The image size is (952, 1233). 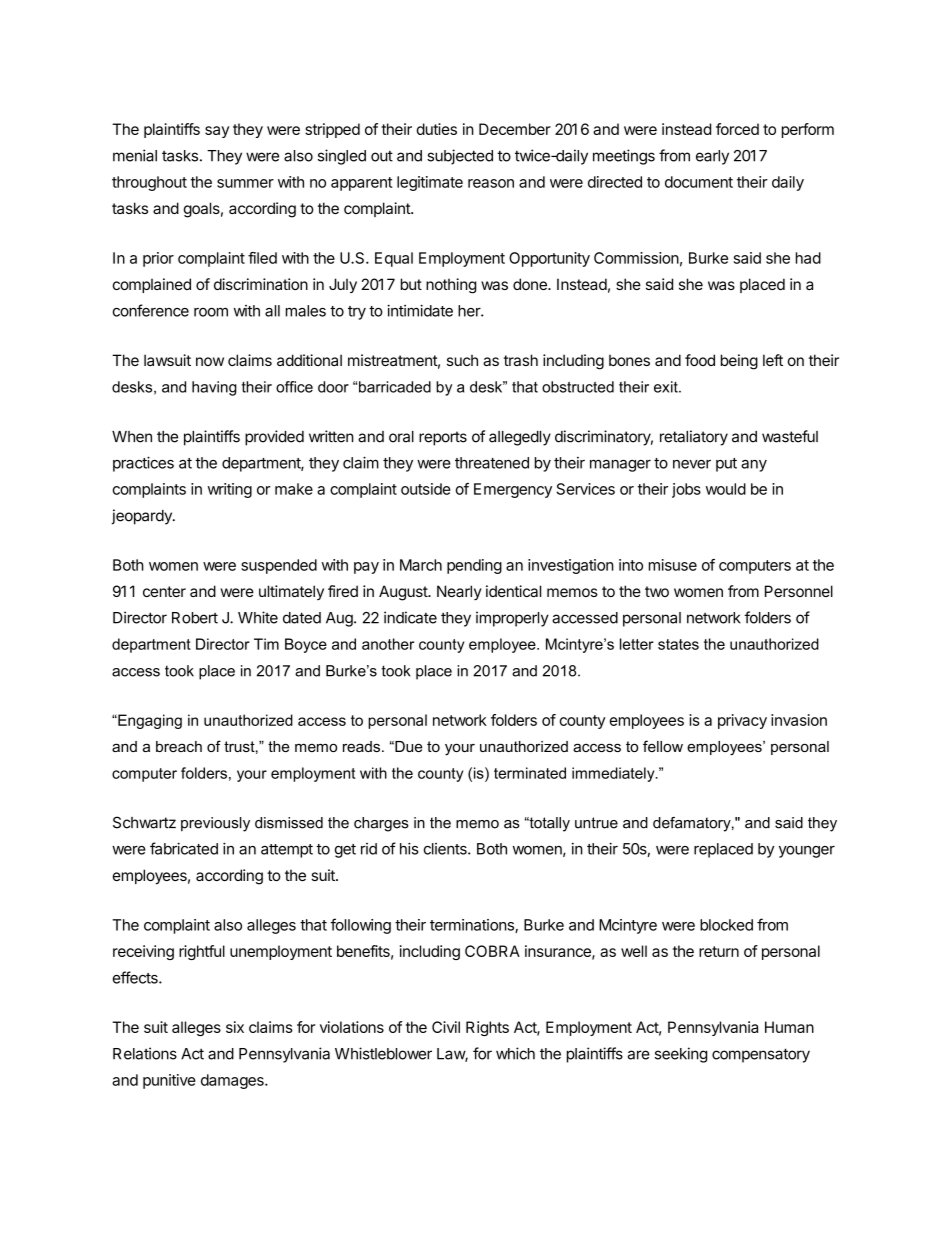 What do you see at coordinates (195, 618) in the document?
I see `Robert` at bounding box center [195, 618].
